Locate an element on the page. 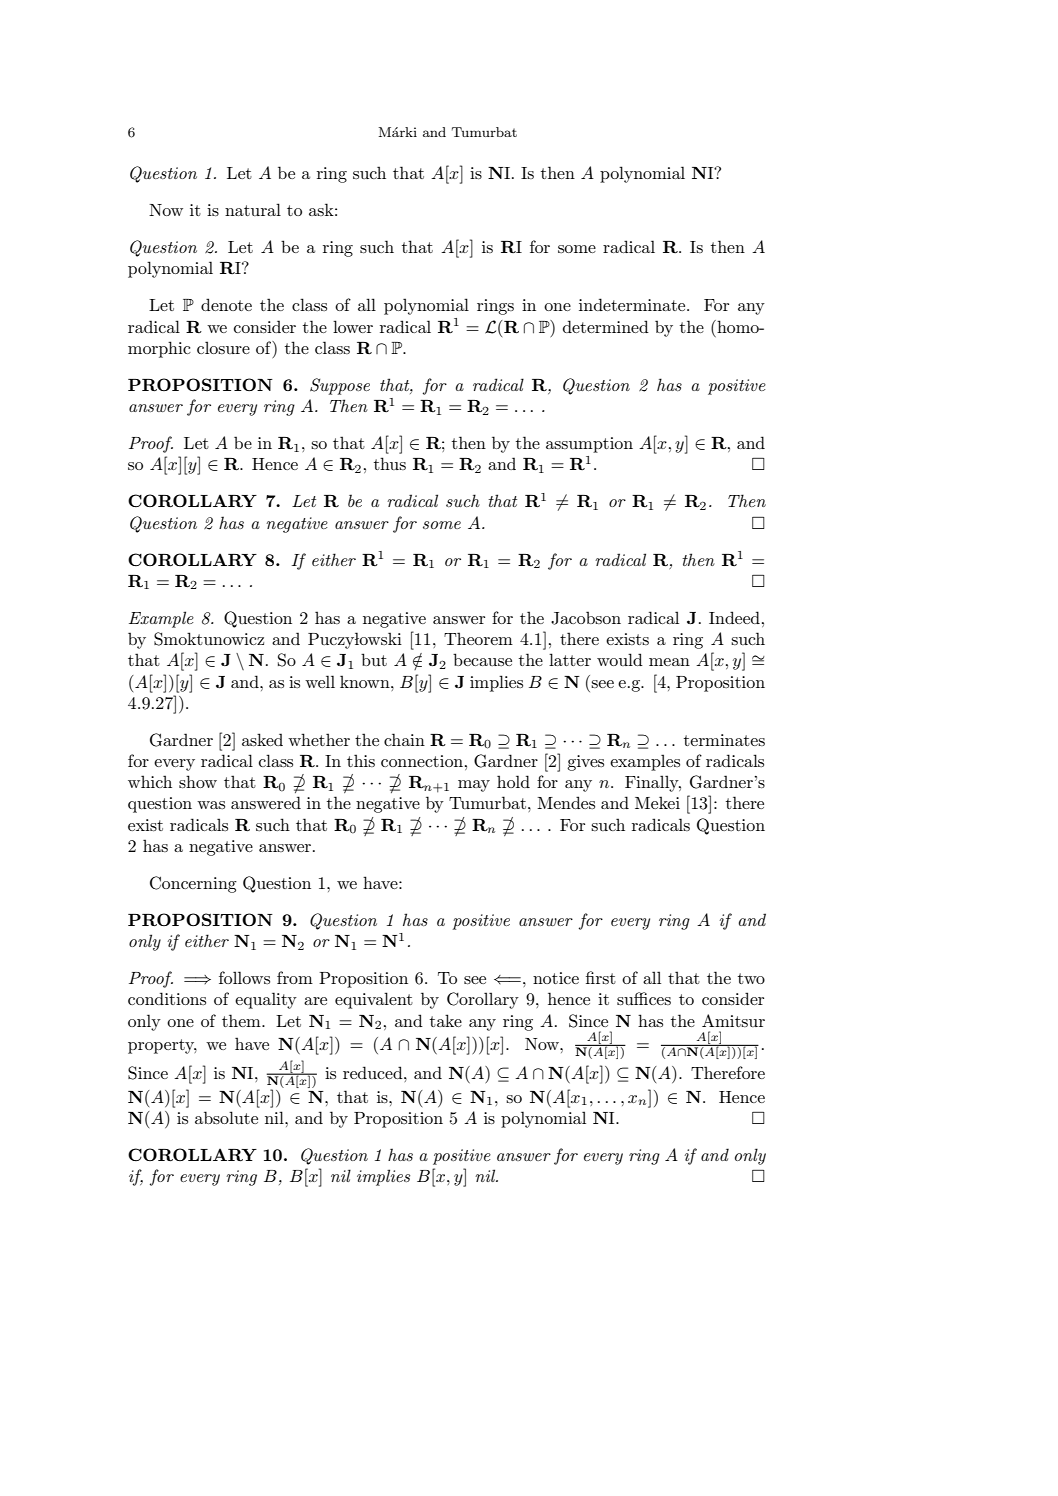 This document has width=1058, height=1496. absolute is located at coordinates (226, 1117).
